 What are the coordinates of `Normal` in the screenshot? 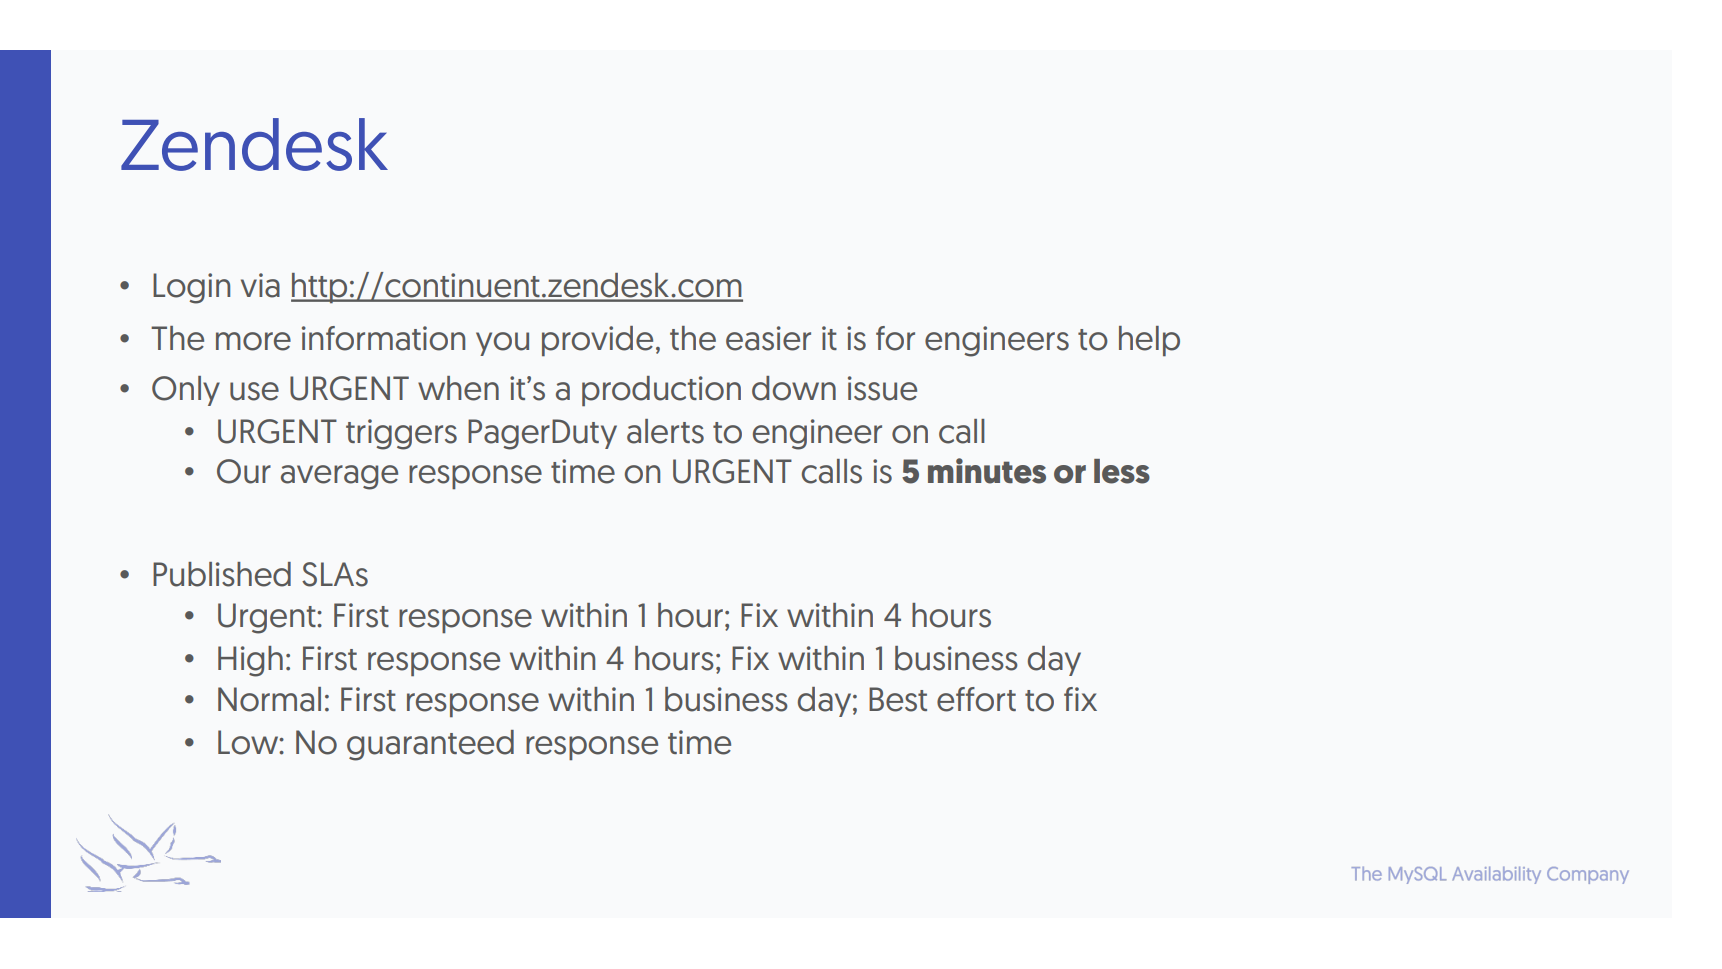 It's located at (269, 699).
